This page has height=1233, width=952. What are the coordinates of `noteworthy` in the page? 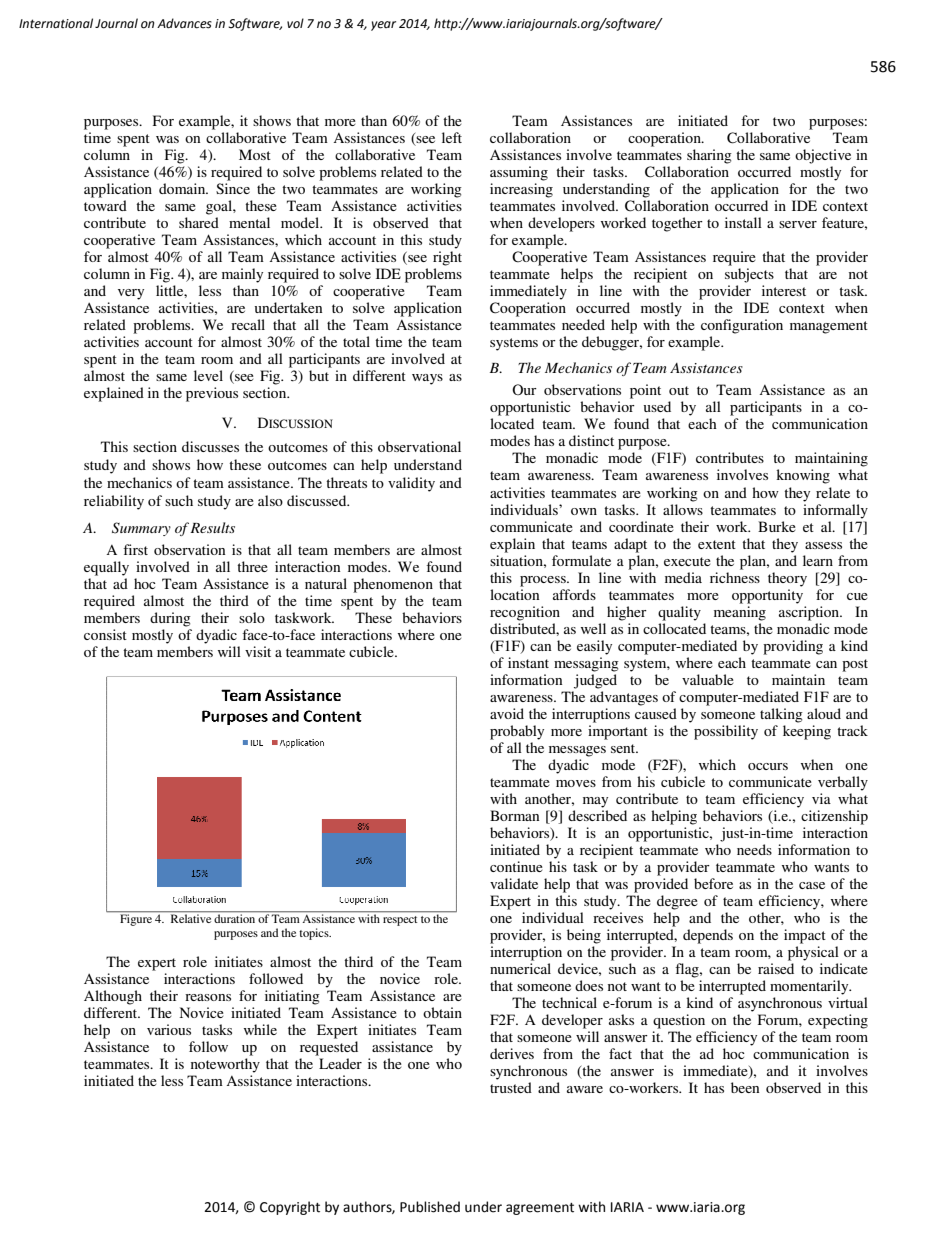 It's located at (225, 1065).
